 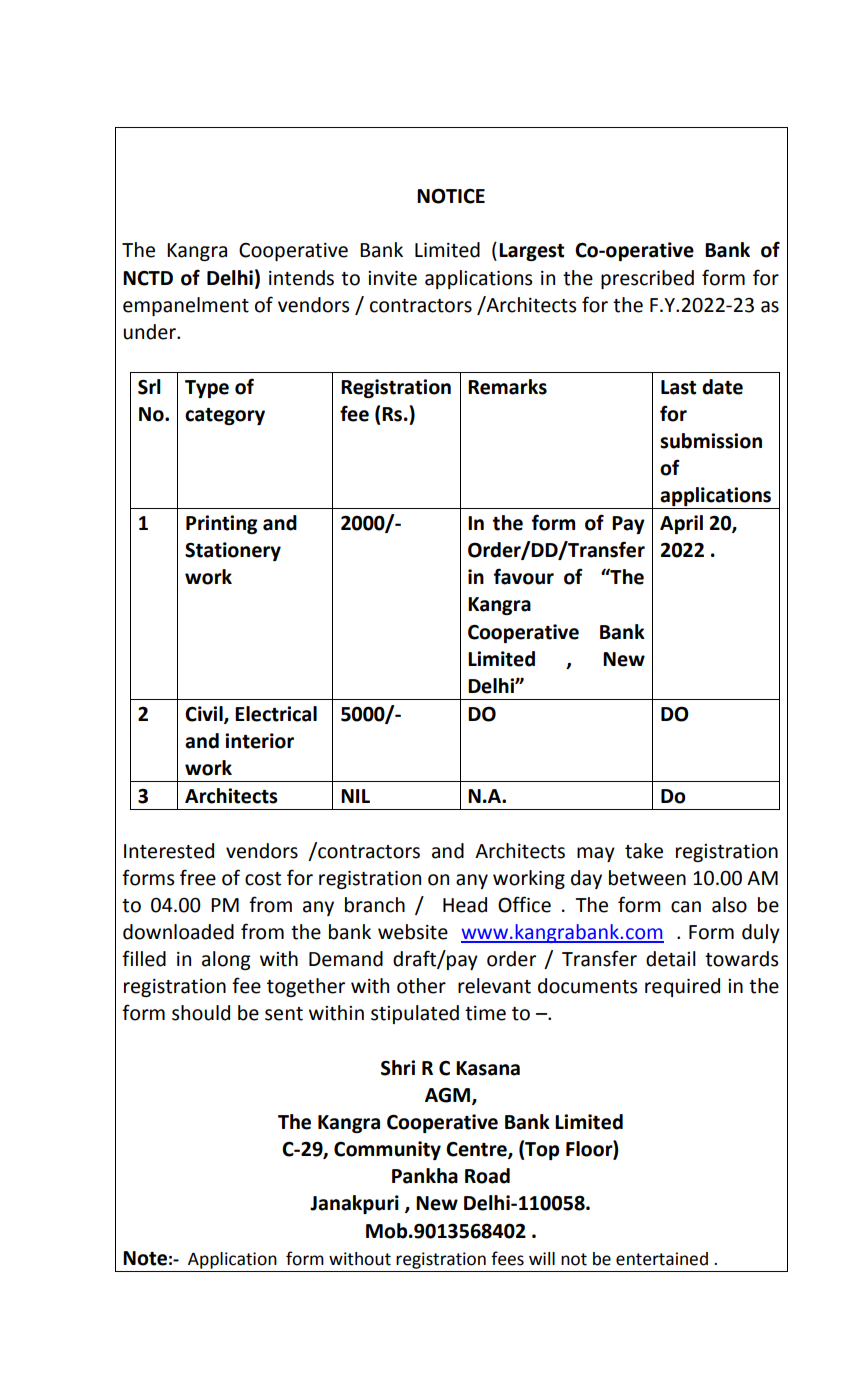 I want to click on NOTICE, so click(x=451, y=196).
